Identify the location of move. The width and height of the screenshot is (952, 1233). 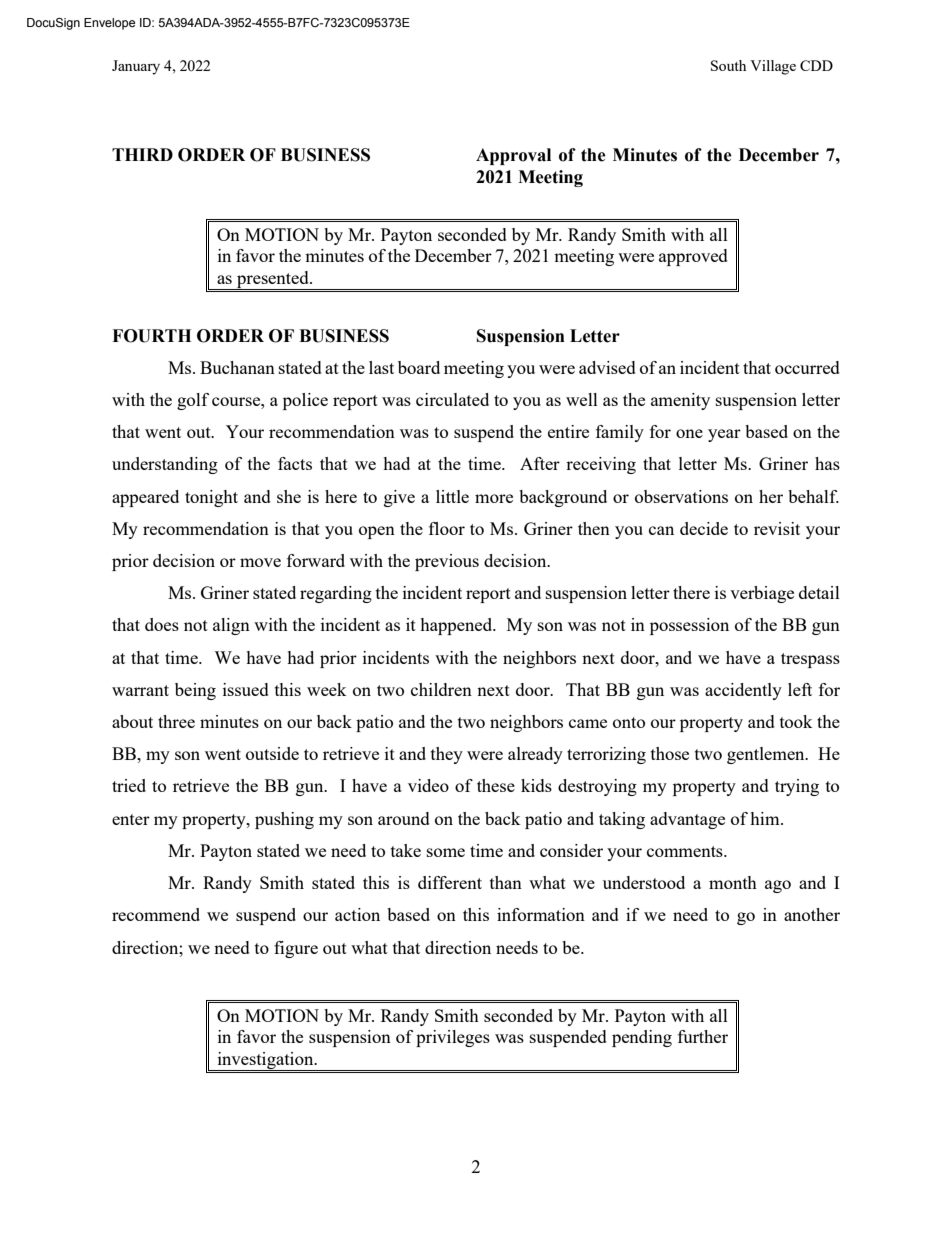
(260, 562).
